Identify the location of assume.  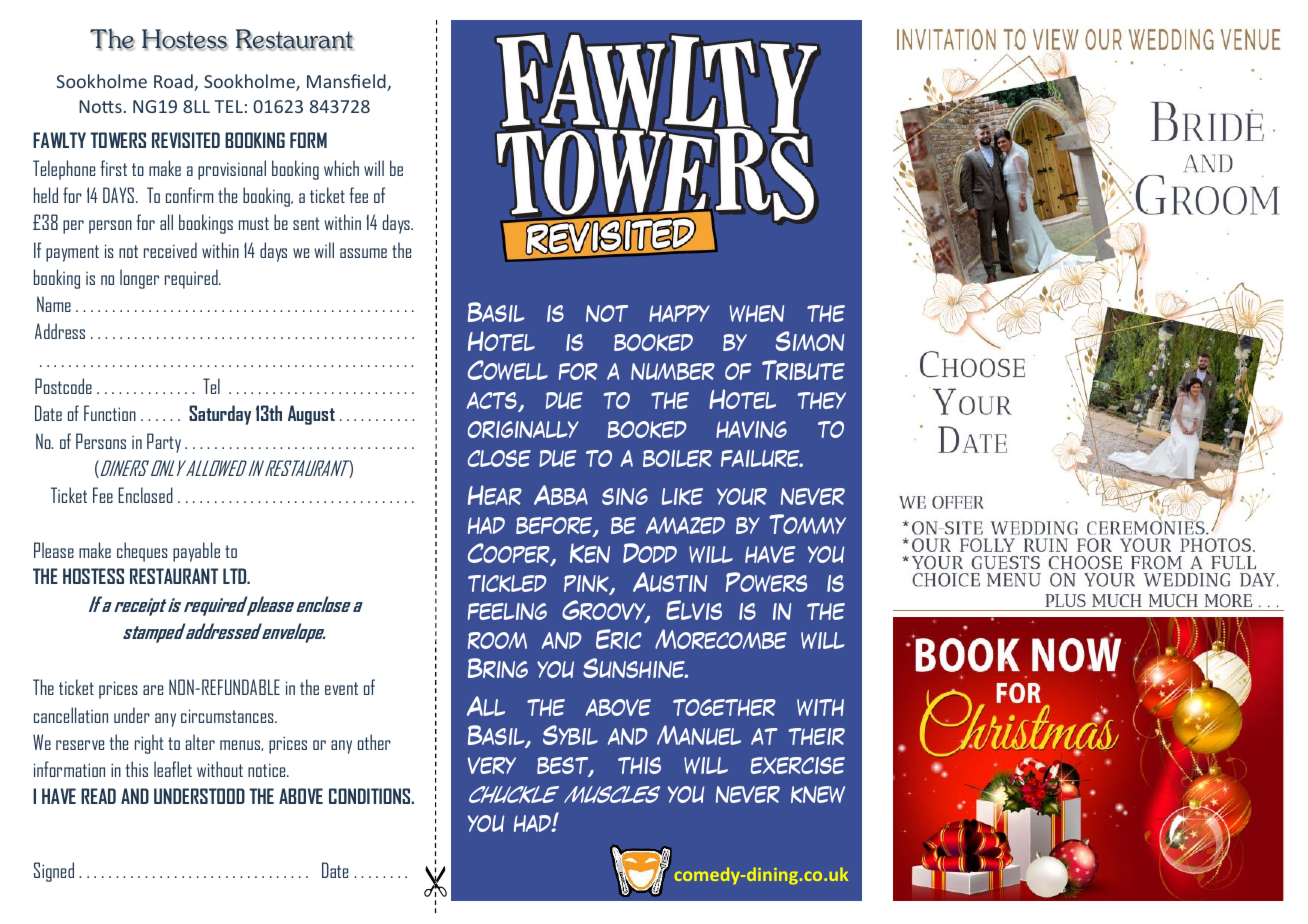
(363, 253).
